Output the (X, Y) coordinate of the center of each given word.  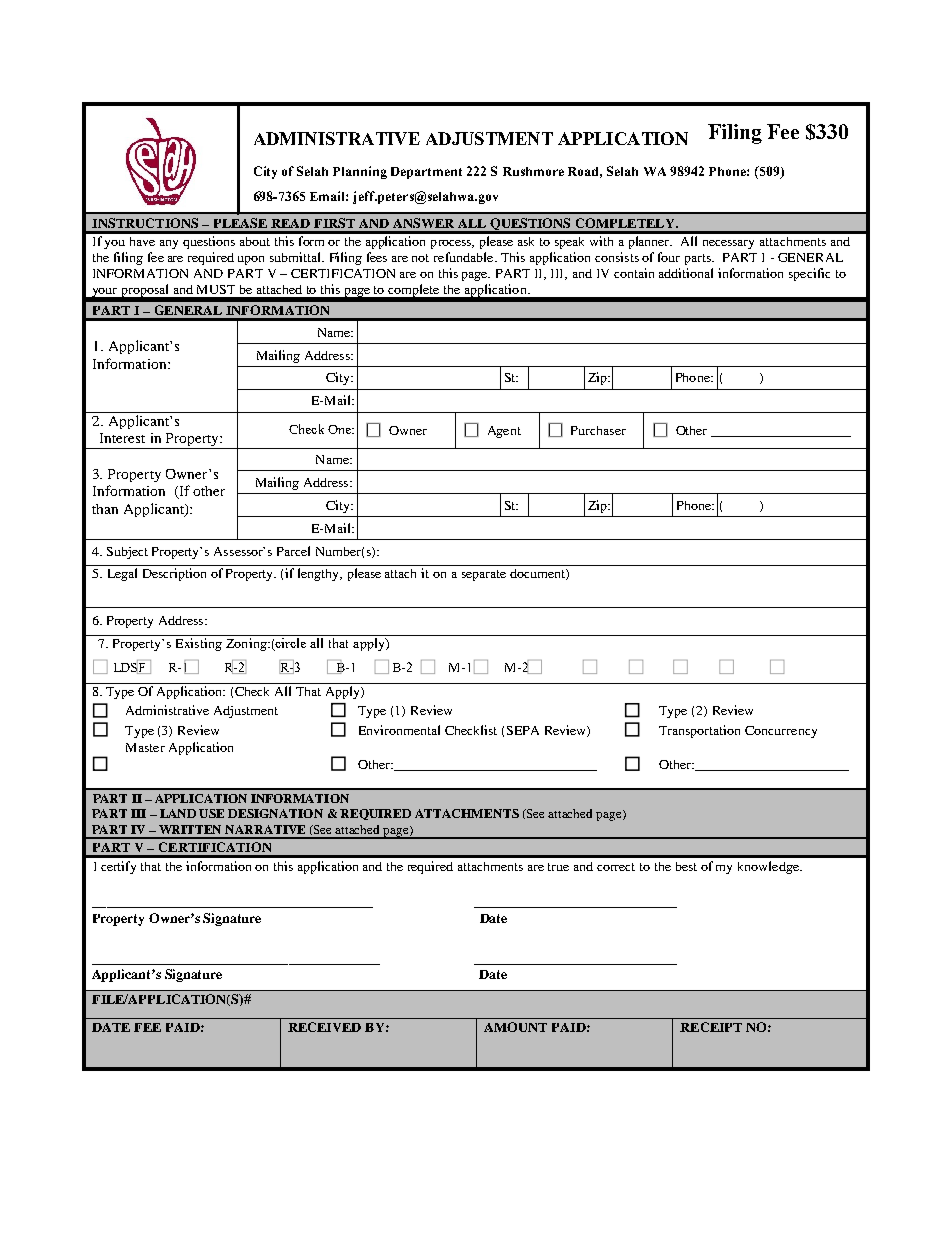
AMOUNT (515, 1027)
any (169, 244)
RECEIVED (324, 1027)
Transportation (699, 731)
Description (174, 574)
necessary (728, 244)
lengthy (320, 574)
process (452, 244)
